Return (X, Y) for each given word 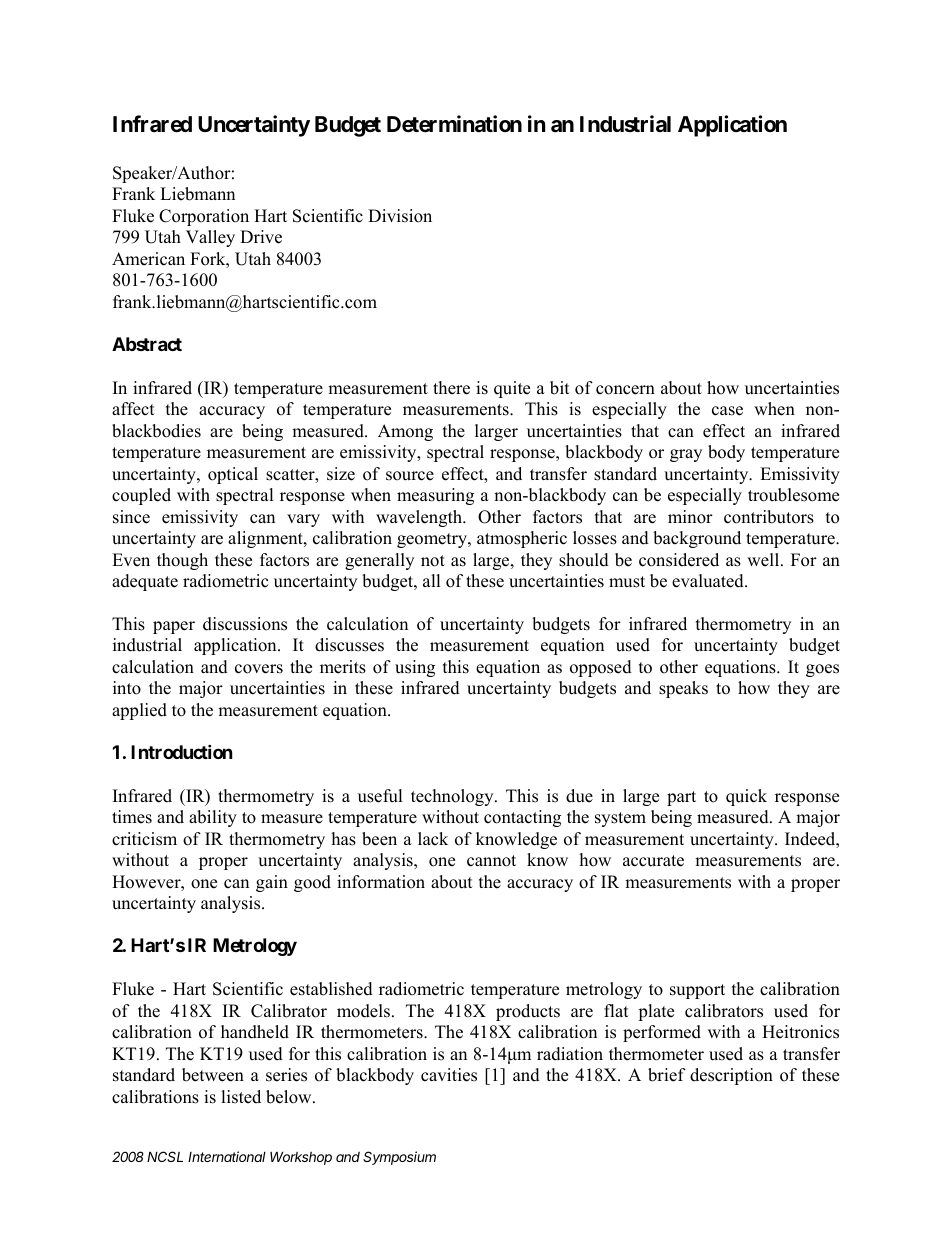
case (727, 411)
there (451, 388)
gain (272, 883)
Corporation (204, 217)
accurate (653, 861)
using (415, 668)
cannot (491, 861)
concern (625, 390)
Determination (454, 124)
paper (174, 627)
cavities (449, 1075)
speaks (683, 689)
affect (133, 409)
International (227, 1156)
